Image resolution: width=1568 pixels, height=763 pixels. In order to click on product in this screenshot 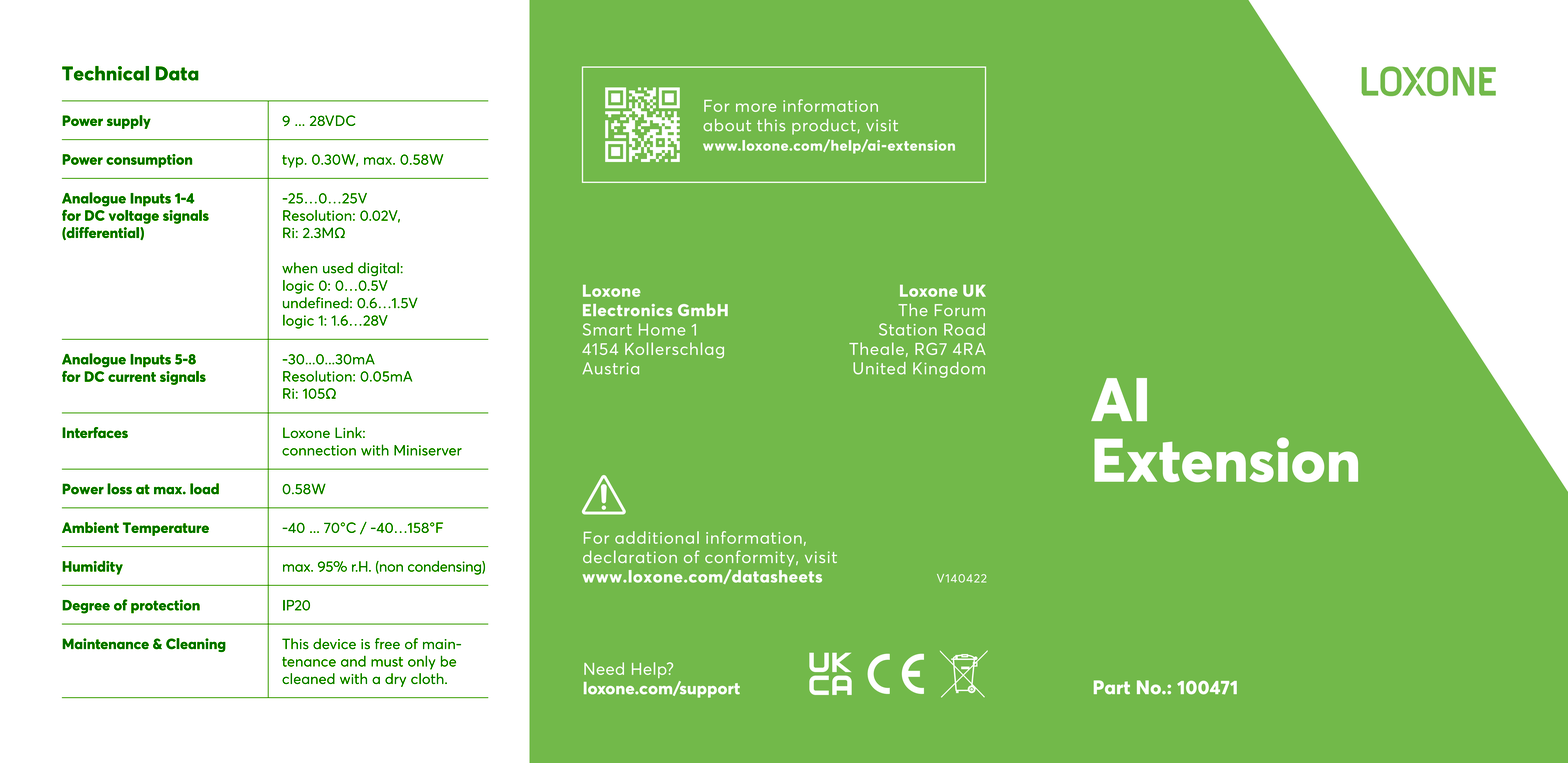, I will do `click(824, 127)`.
